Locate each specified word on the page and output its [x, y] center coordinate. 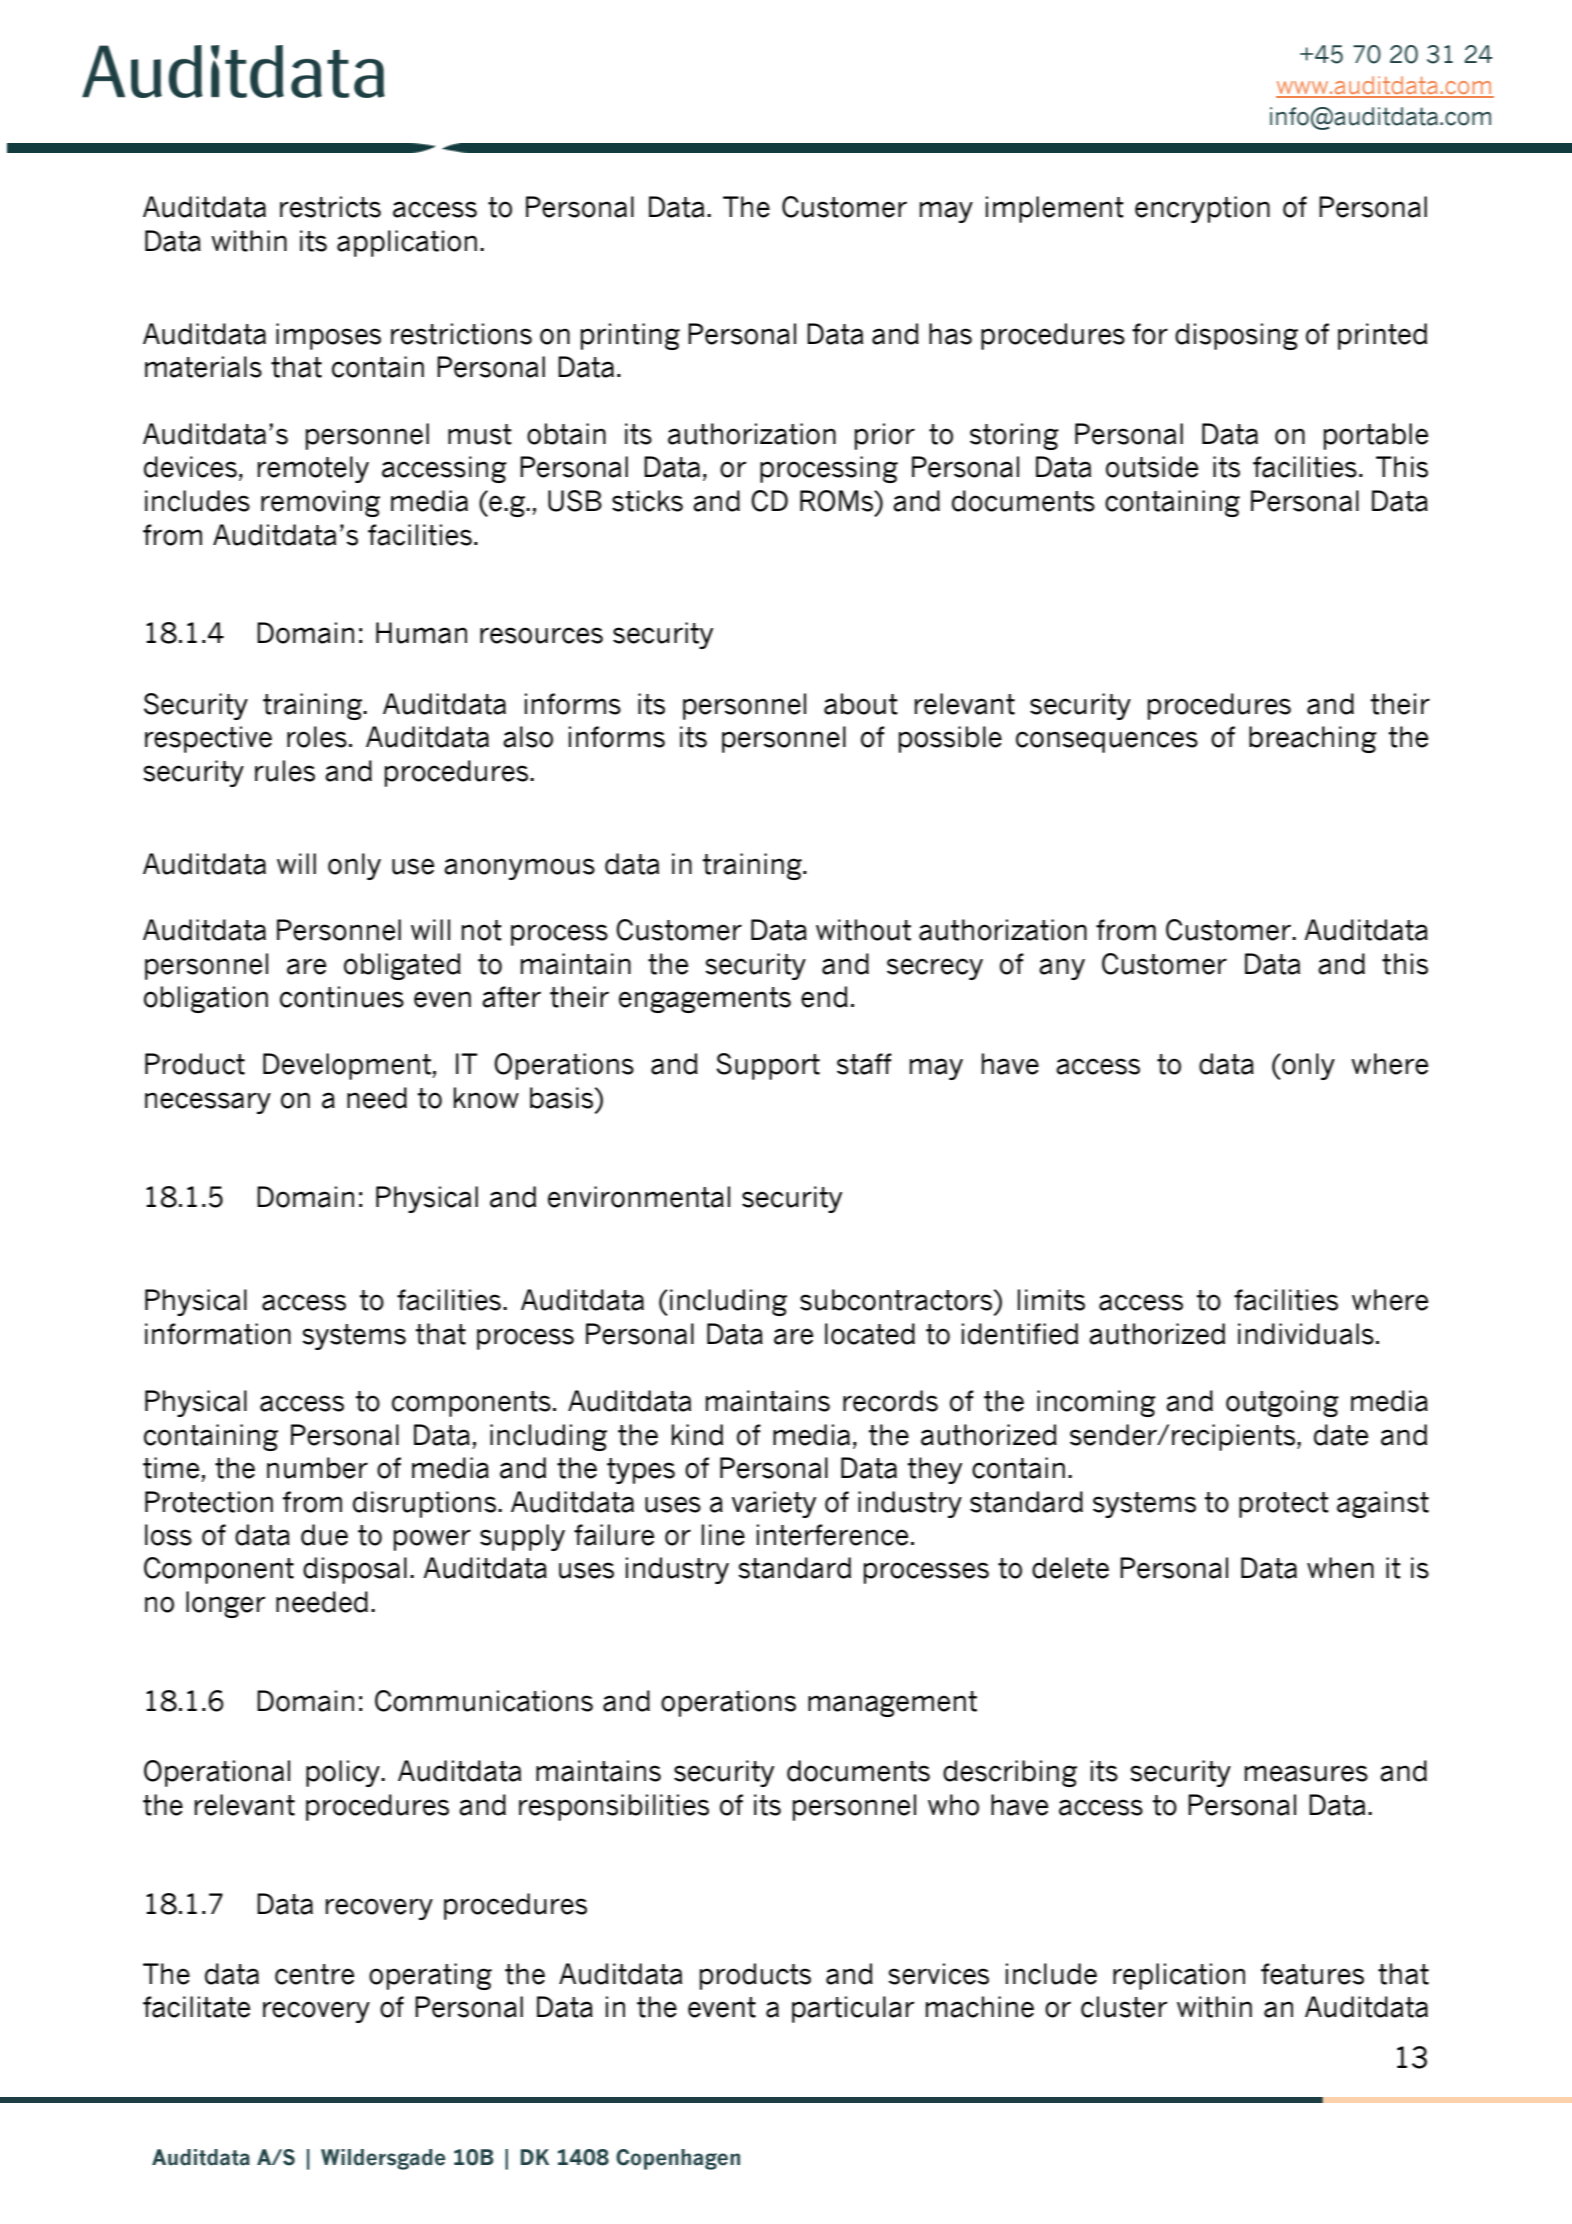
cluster [1124, 2007]
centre [314, 1974]
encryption [1202, 209]
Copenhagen [678, 2159]
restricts [330, 207]
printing [630, 336]
